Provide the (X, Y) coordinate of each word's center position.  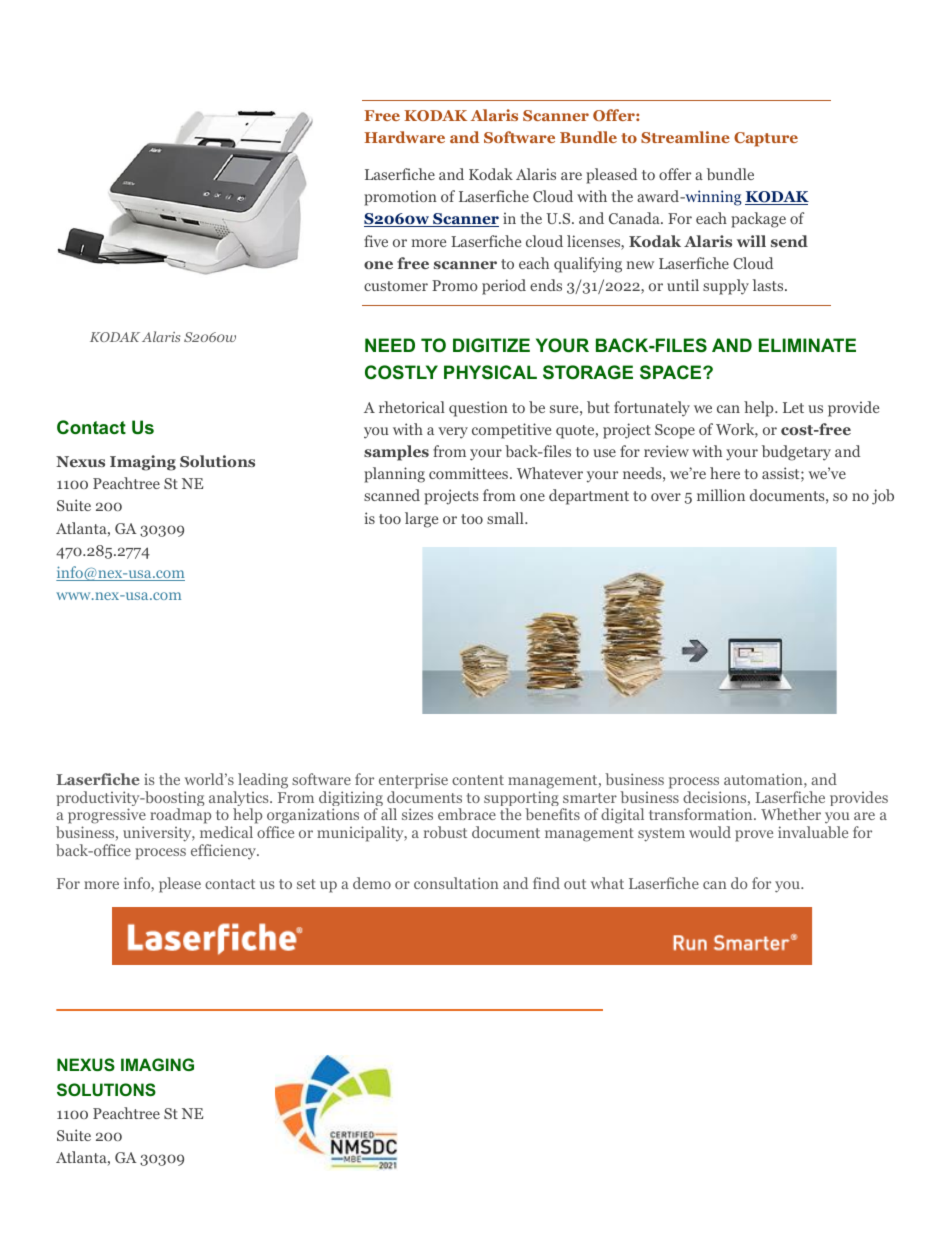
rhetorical (412, 407)
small (506, 518)
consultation (456, 883)
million (721, 495)
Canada (635, 218)
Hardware (404, 137)
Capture (766, 139)
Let (793, 407)
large (421, 520)
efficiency (225, 852)
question (478, 409)
